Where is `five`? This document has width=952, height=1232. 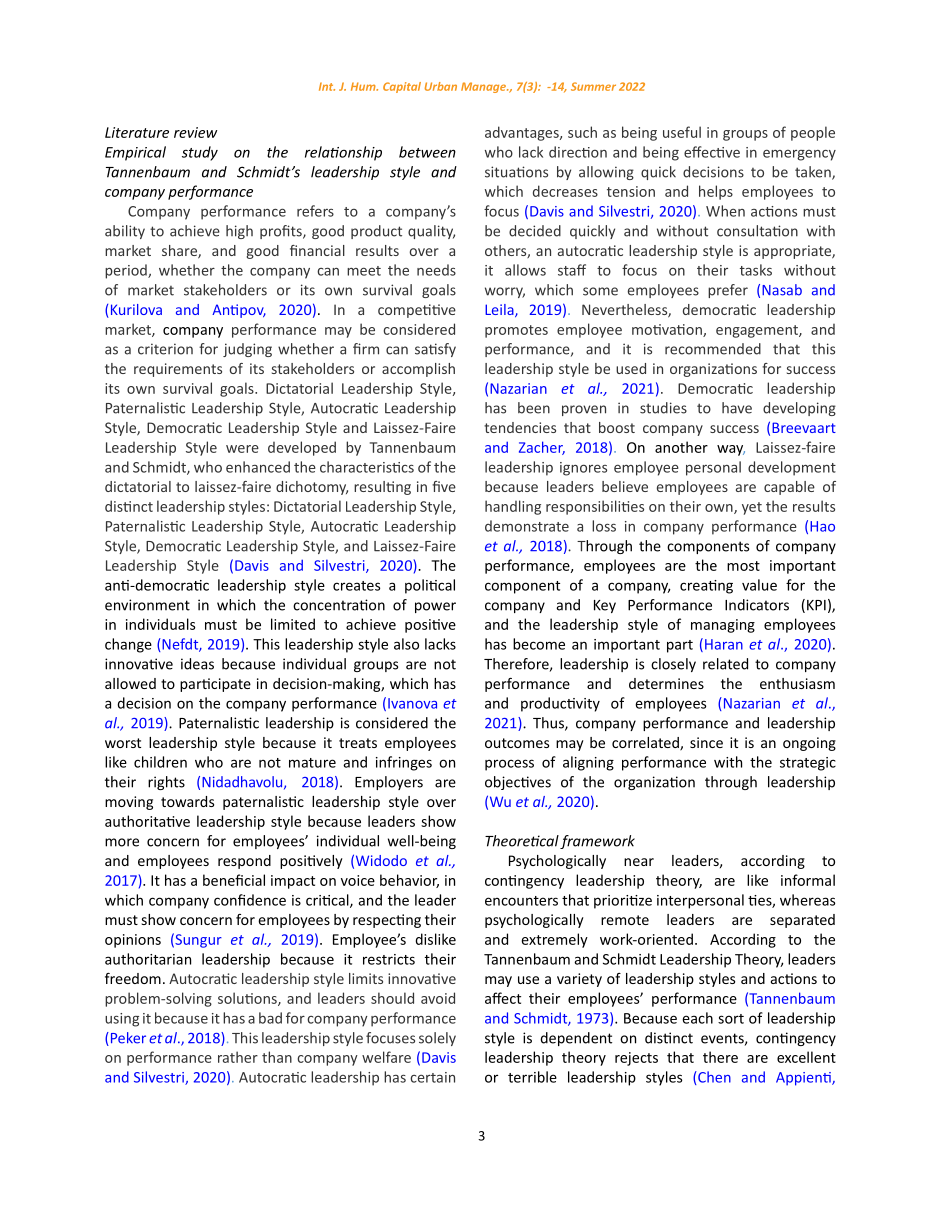 five is located at coordinates (444, 486).
